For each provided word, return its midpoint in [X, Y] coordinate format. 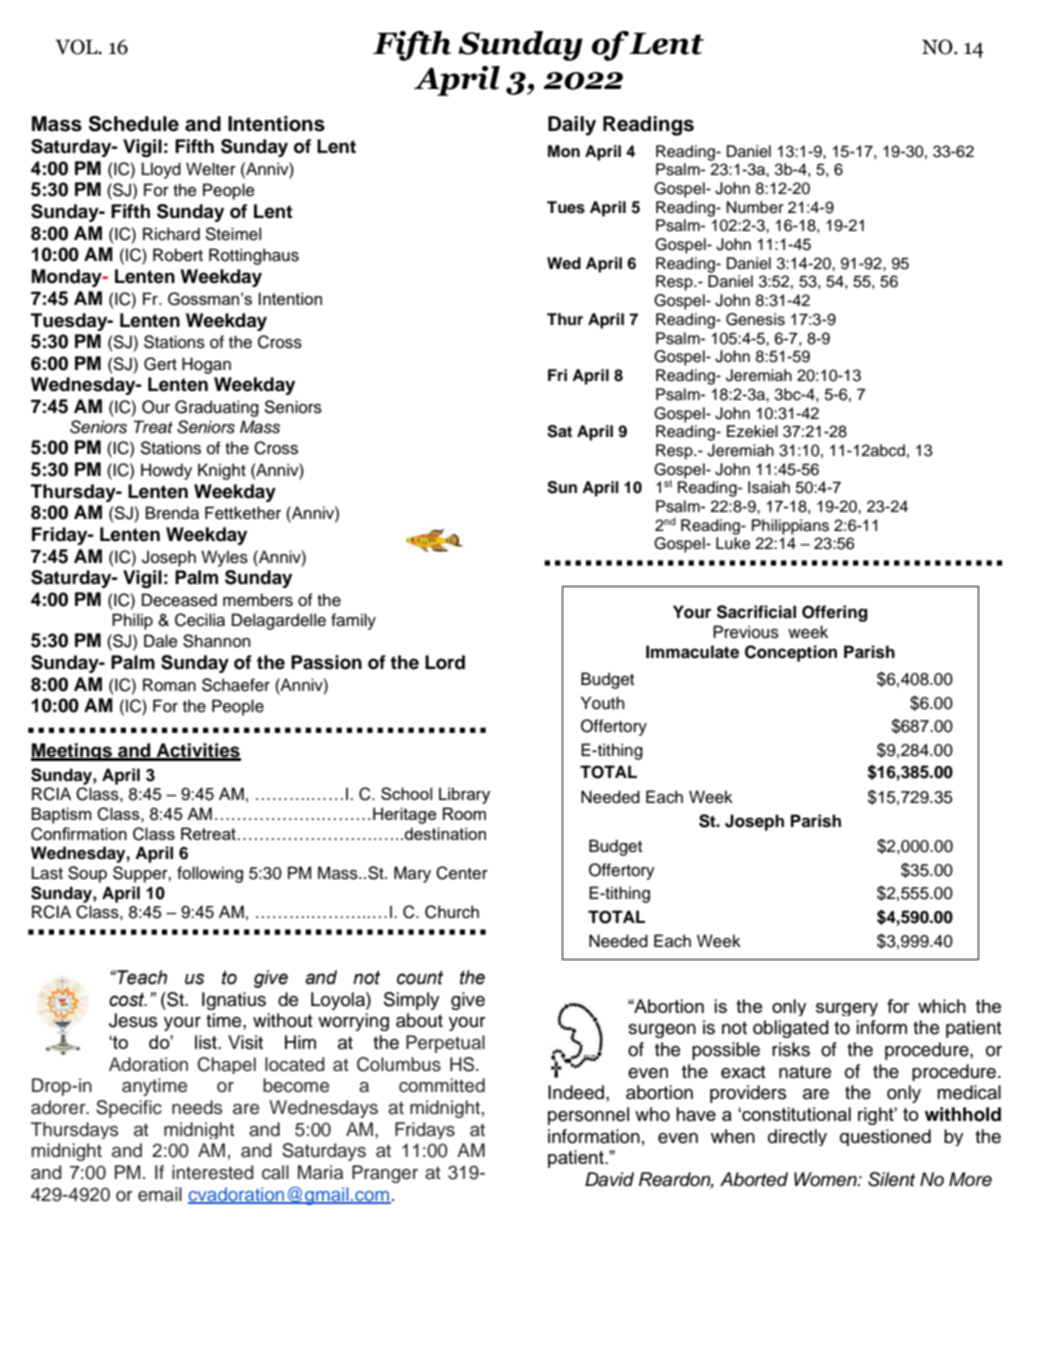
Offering [835, 613]
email [160, 1194]
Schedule [134, 124]
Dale [161, 641]
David [609, 1179]
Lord [445, 662]
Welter [211, 169]
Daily [572, 126]
